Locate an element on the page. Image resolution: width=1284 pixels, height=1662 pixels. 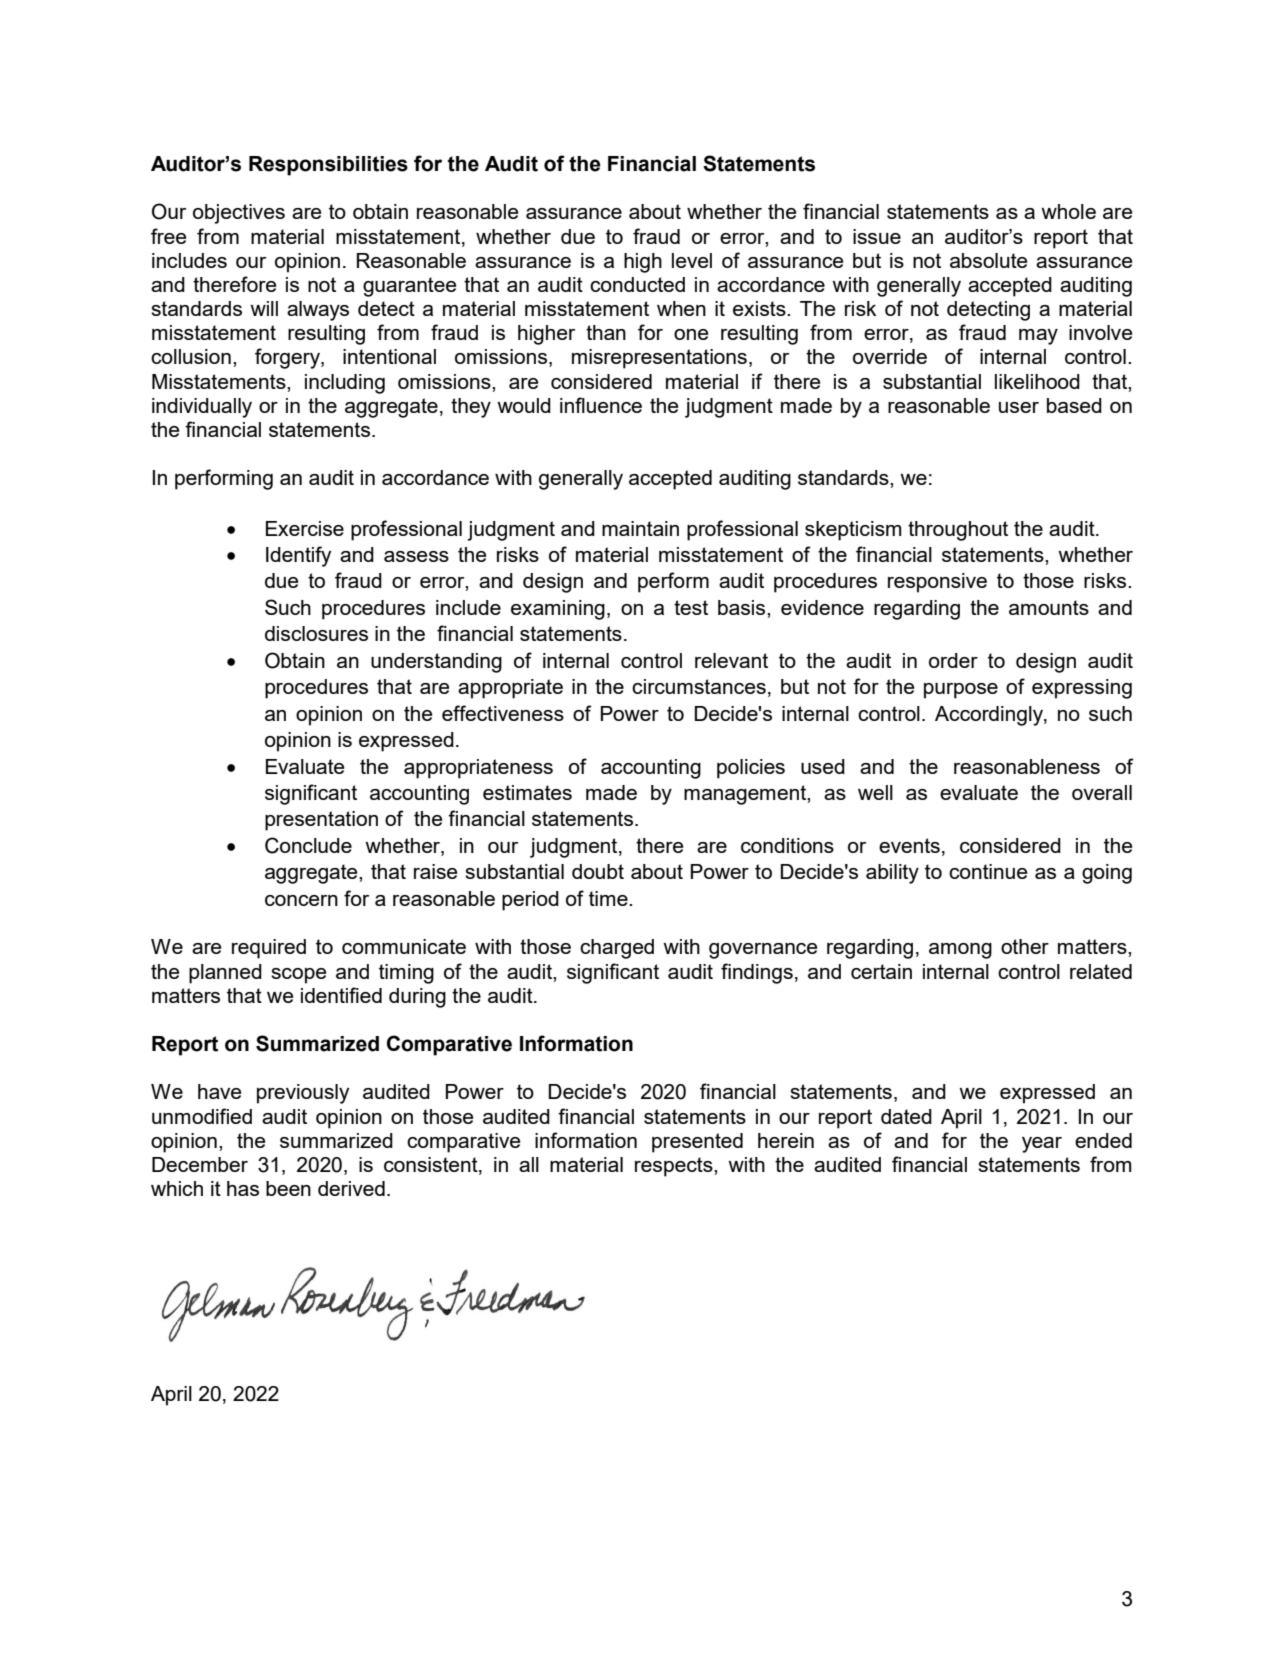
year is located at coordinates (1042, 1145).
